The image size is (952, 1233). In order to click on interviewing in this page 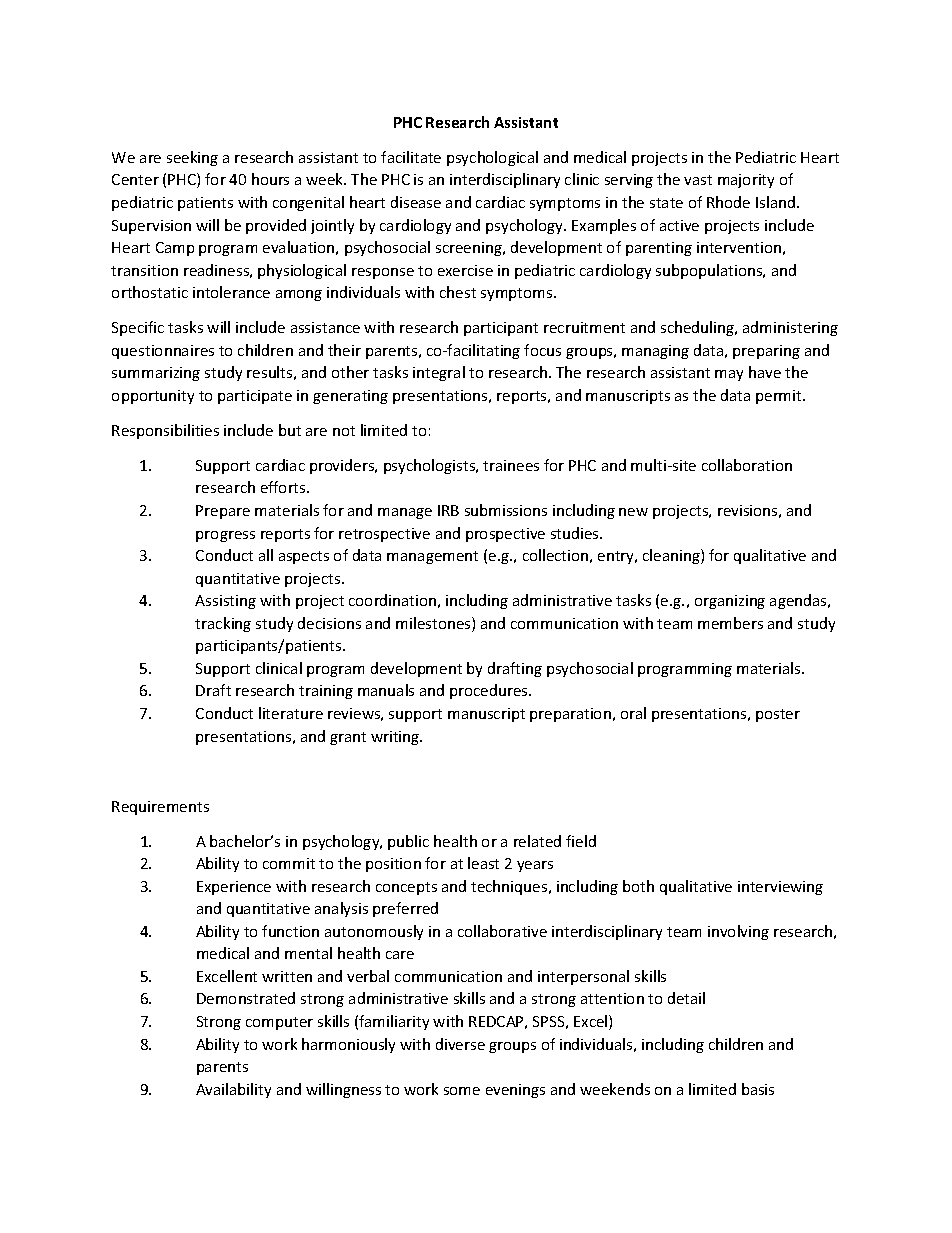, I will do `click(780, 888)`.
